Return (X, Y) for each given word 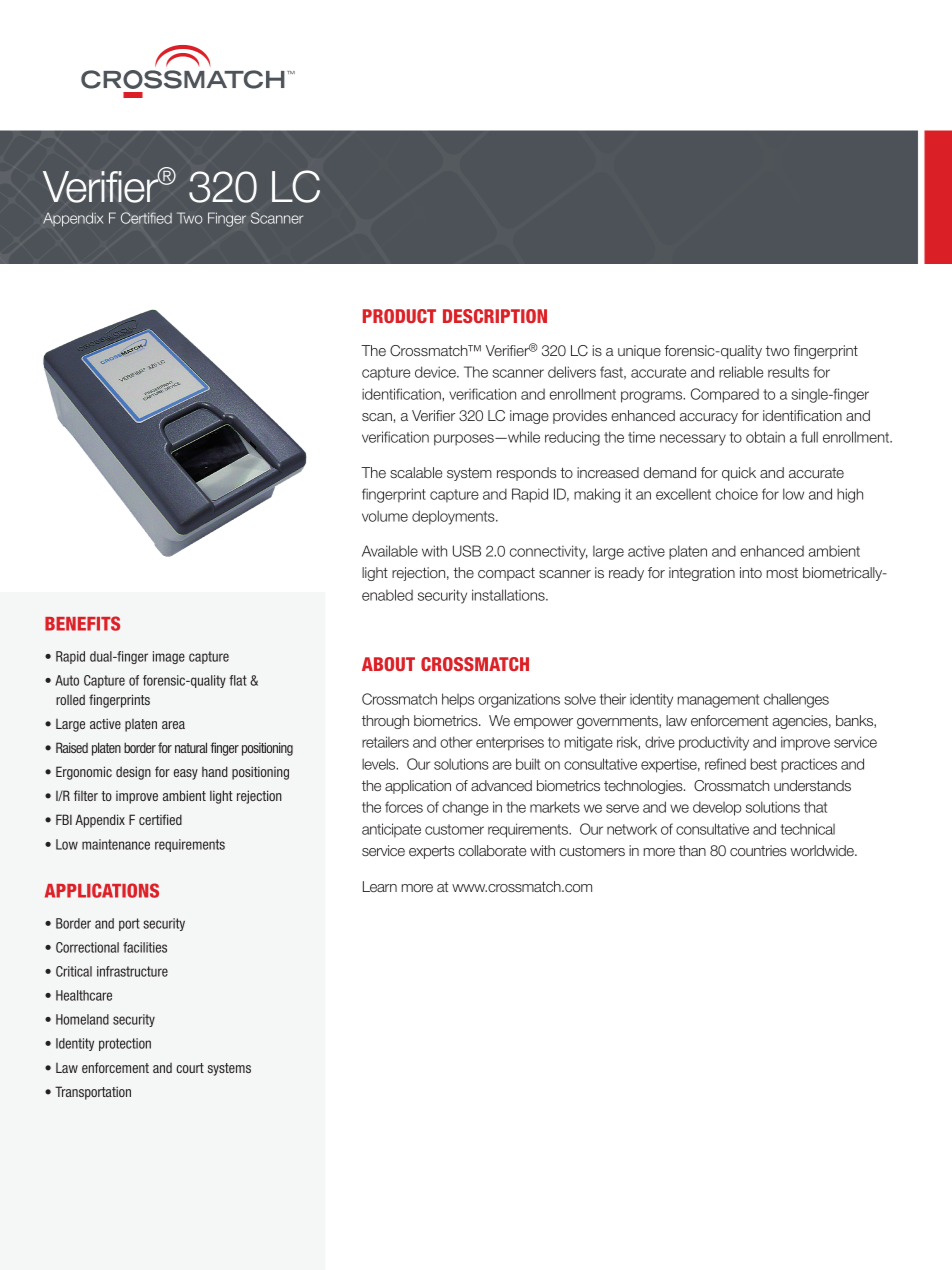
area (173, 725)
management (718, 701)
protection (125, 1044)
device (436, 372)
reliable (741, 372)
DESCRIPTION (495, 316)
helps (458, 700)
